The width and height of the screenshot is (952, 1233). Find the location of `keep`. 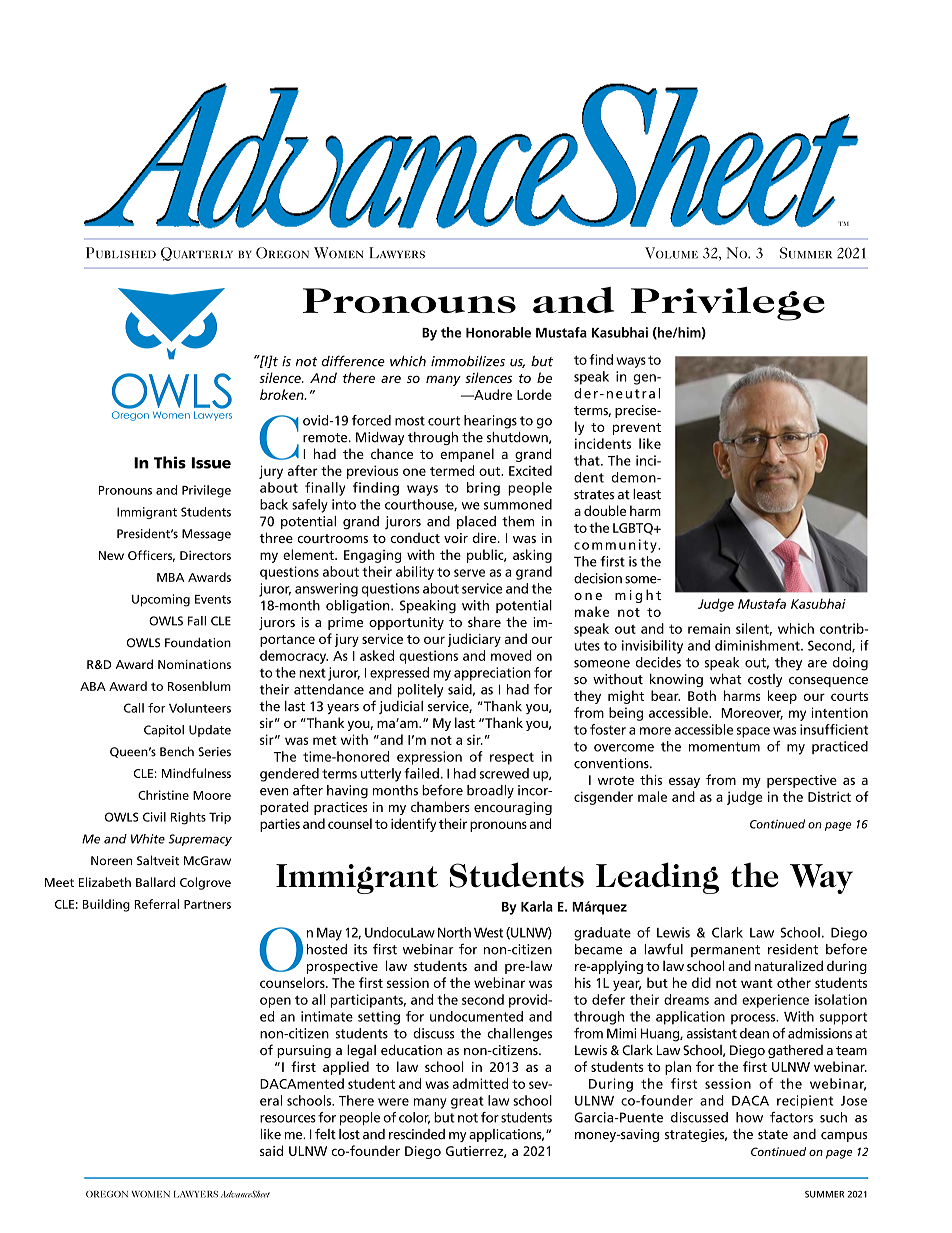

keep is located at coordinates (782, 697).
